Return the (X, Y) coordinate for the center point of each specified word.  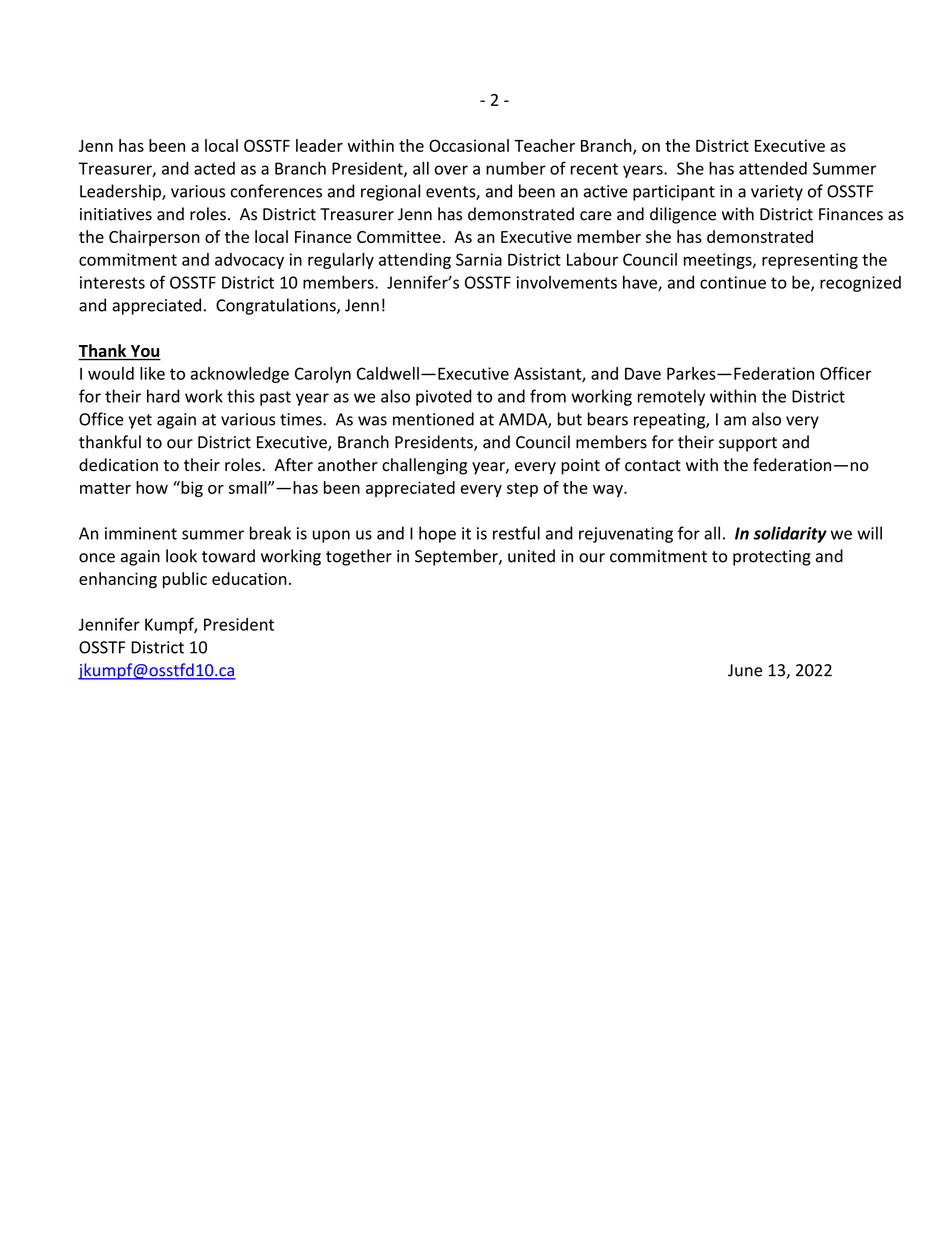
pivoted (444, 397)
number (516, 168)
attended (773, 168)
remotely (671, 397)
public (185, 580)
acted (214, 168)
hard (163, 396)
